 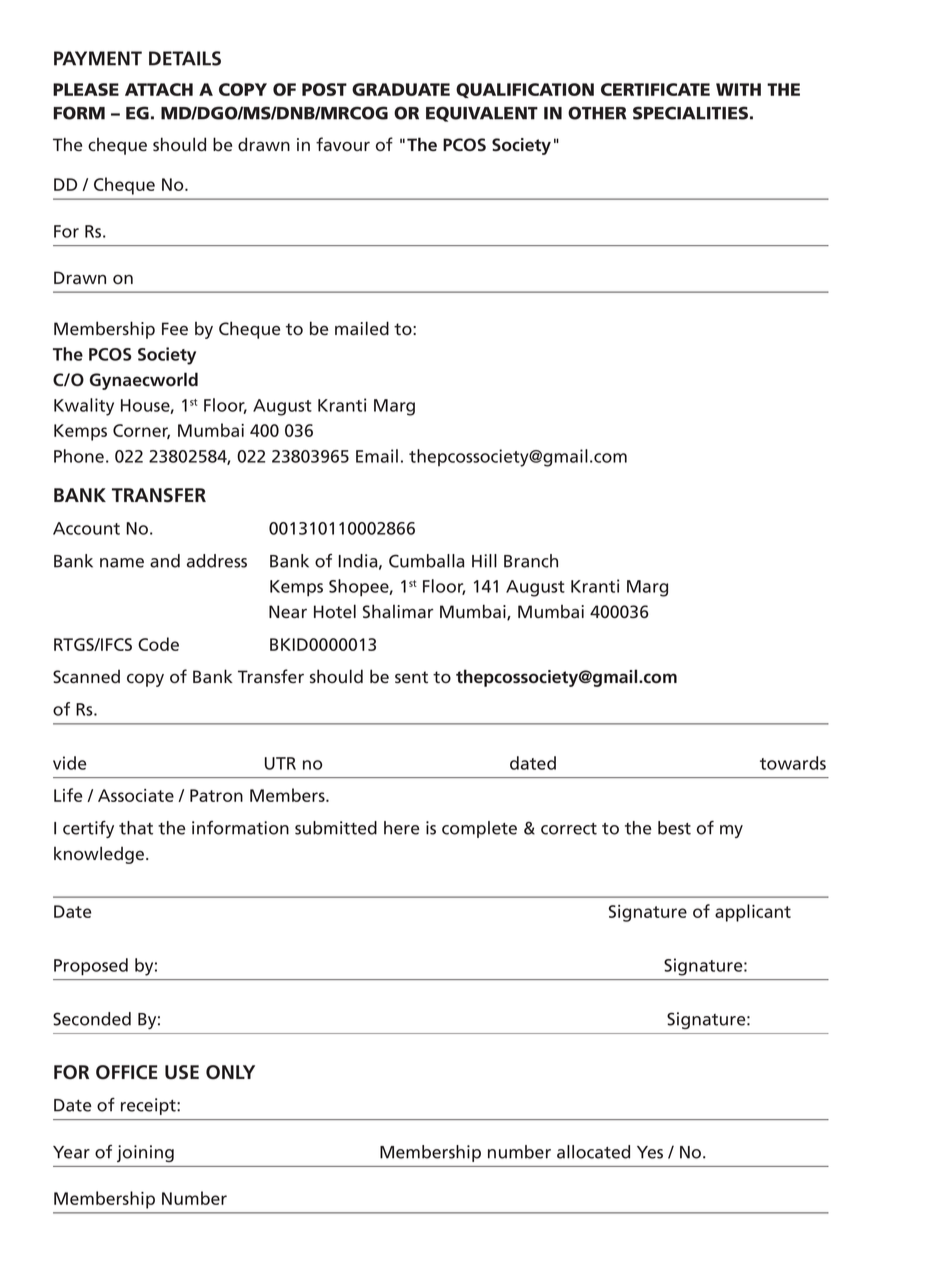 I want to click on receipt, so click(x=149, y=1106).
